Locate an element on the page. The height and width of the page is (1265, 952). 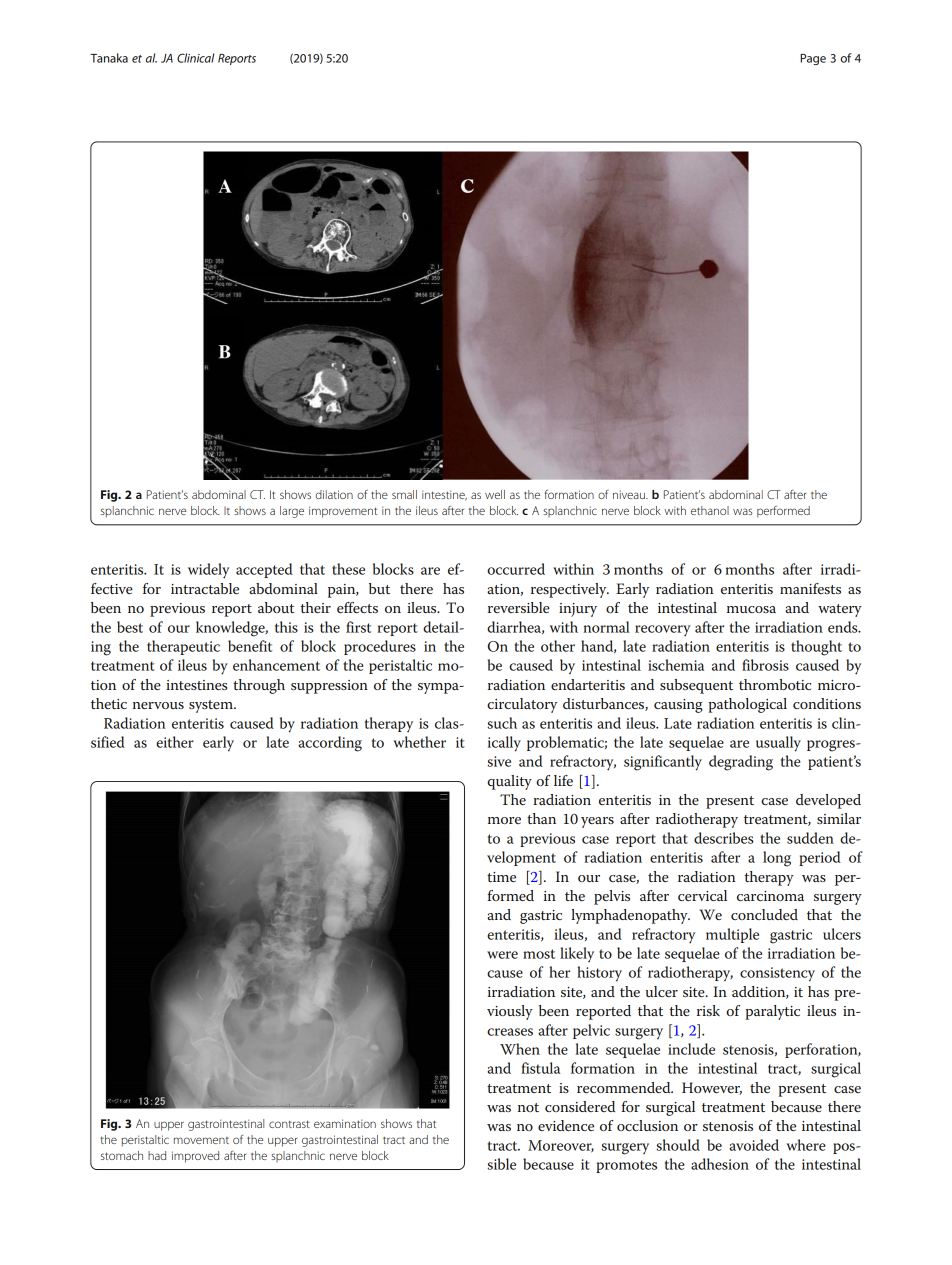
movement is located at coordinates (201, 1140).
